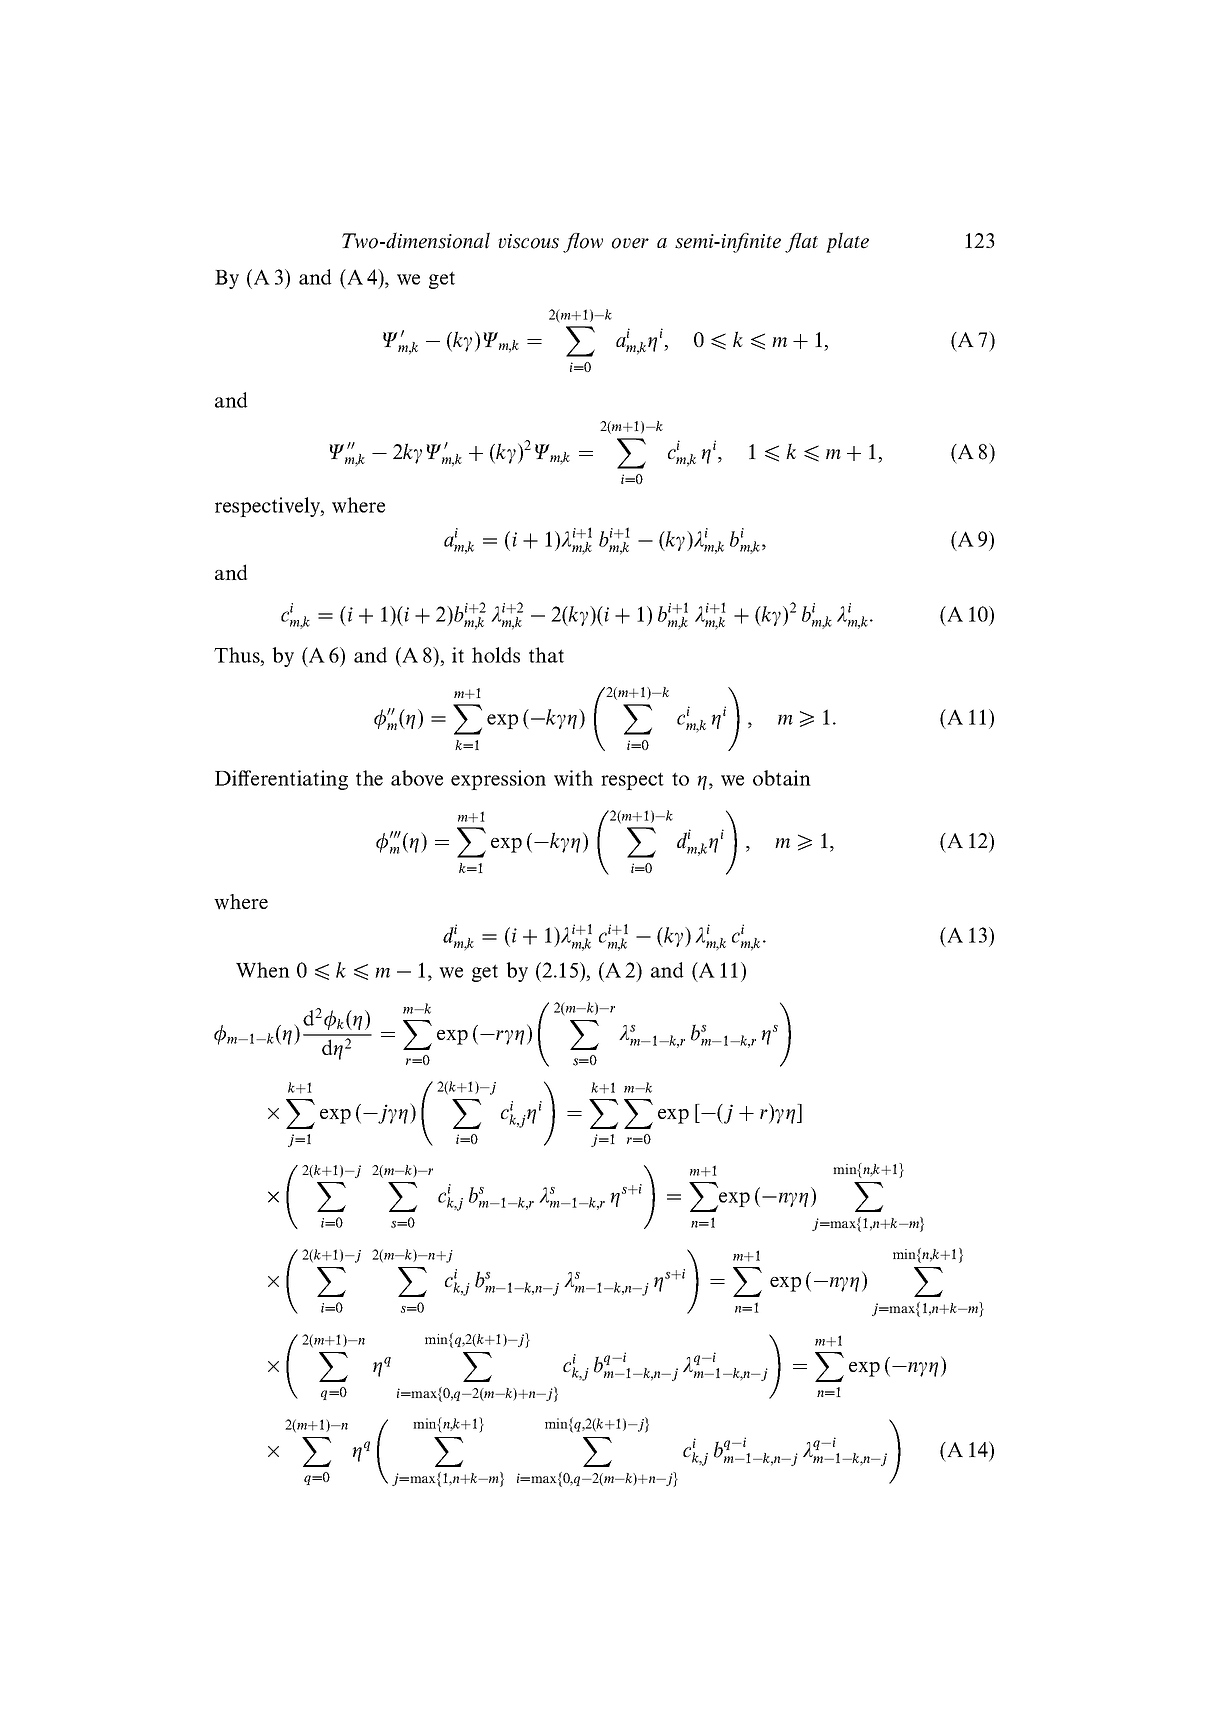 The width and height of the page is (1215, 1717). What do you see at coordinates (263, 970) in the page?
I see `When` at bounding box center [263, 970].
